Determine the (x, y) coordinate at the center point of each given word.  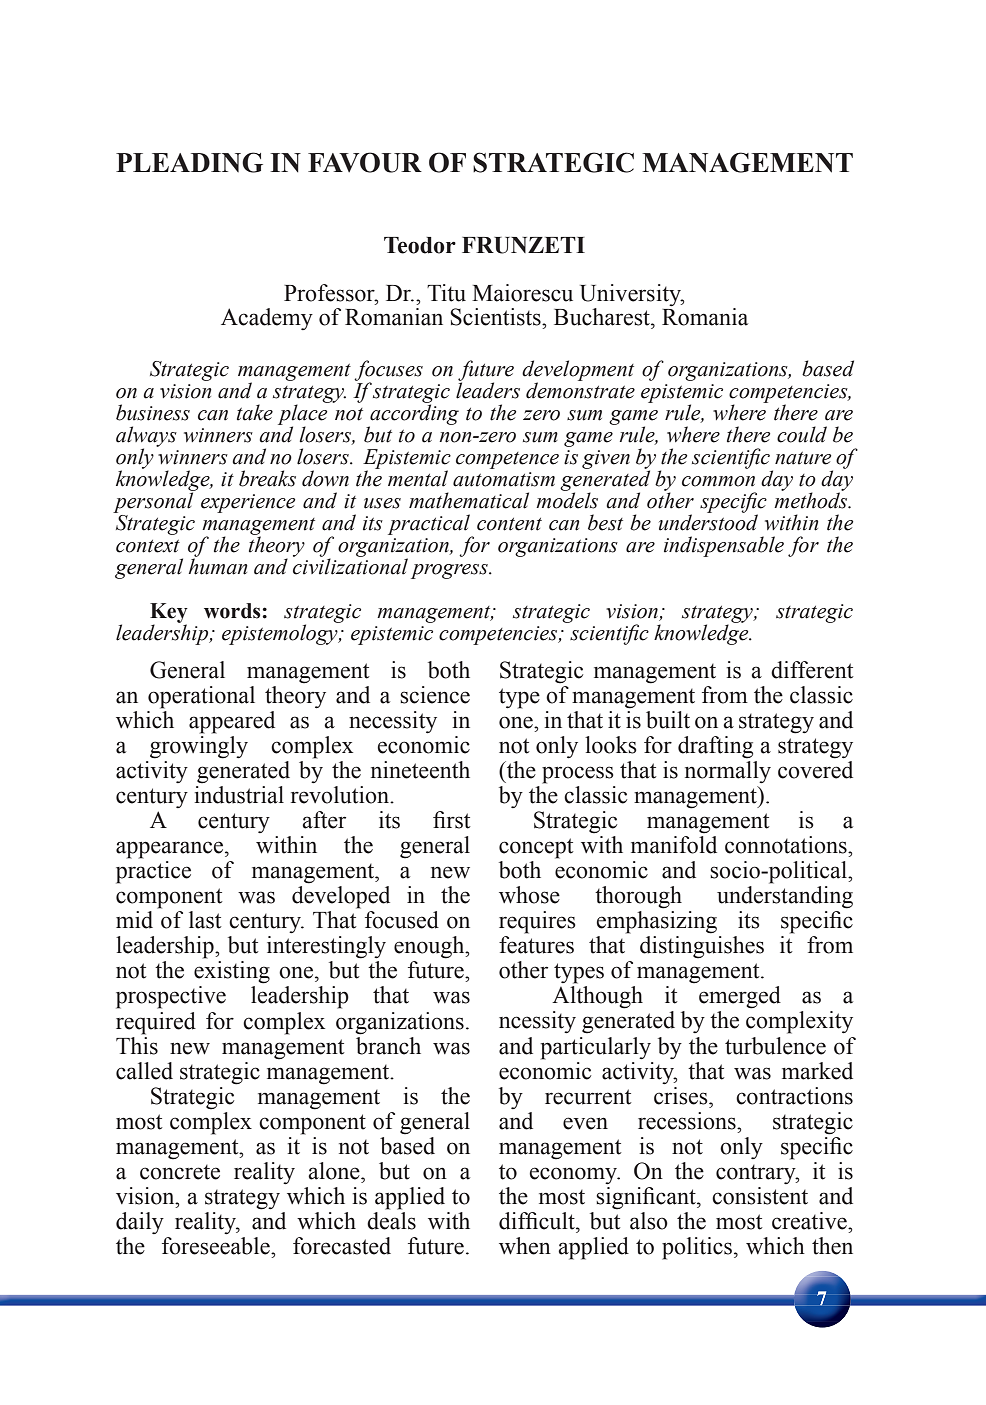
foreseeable (217, 1246)
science (435, 695)
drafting (715, 747)
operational (201, 697)
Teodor (420, 245)
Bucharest (603, 317)
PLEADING (189, 162)
